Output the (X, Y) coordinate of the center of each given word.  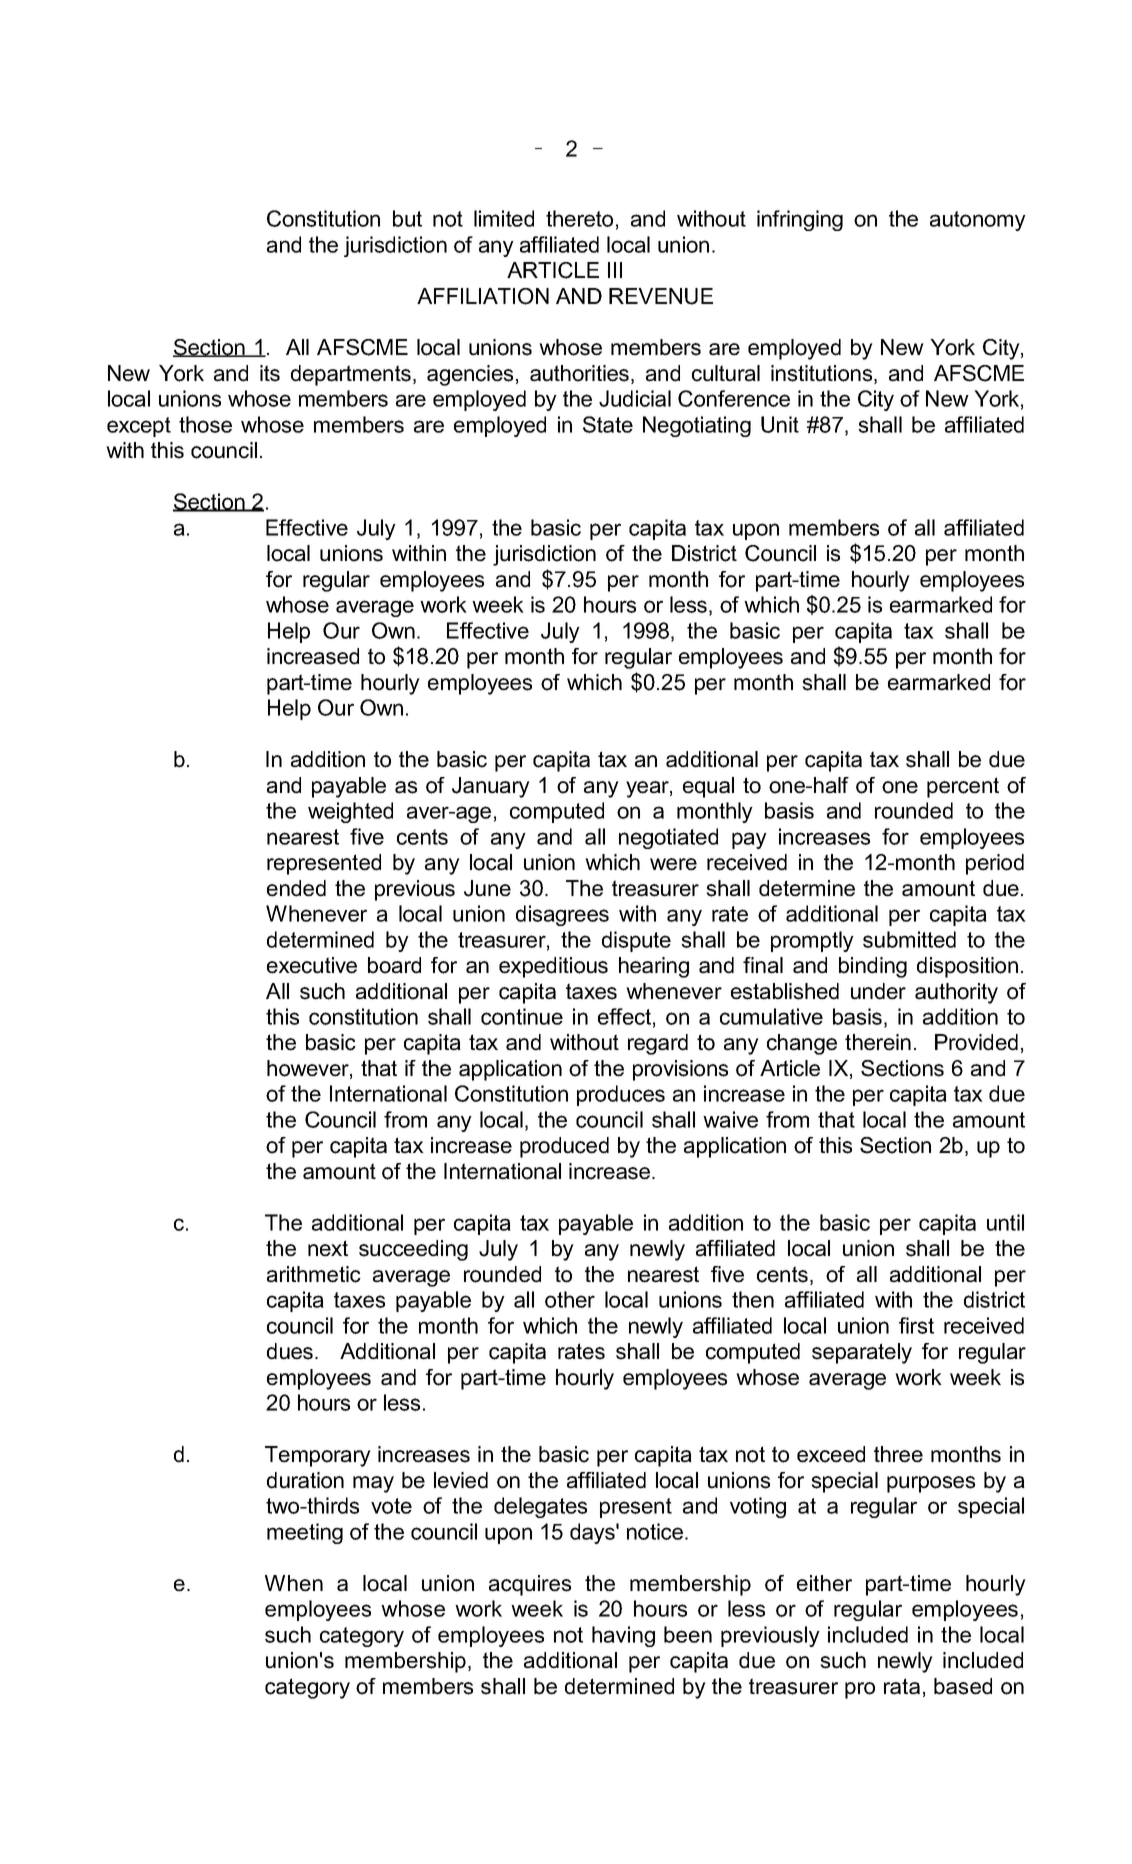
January (491, 787)
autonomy (978, 221)
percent (963, 787)
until (1005, 1222)
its (270, 373)
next (328, 1248)
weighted (350, 812)
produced (564, 1147)
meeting (305, 1533)
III (615, 270)
